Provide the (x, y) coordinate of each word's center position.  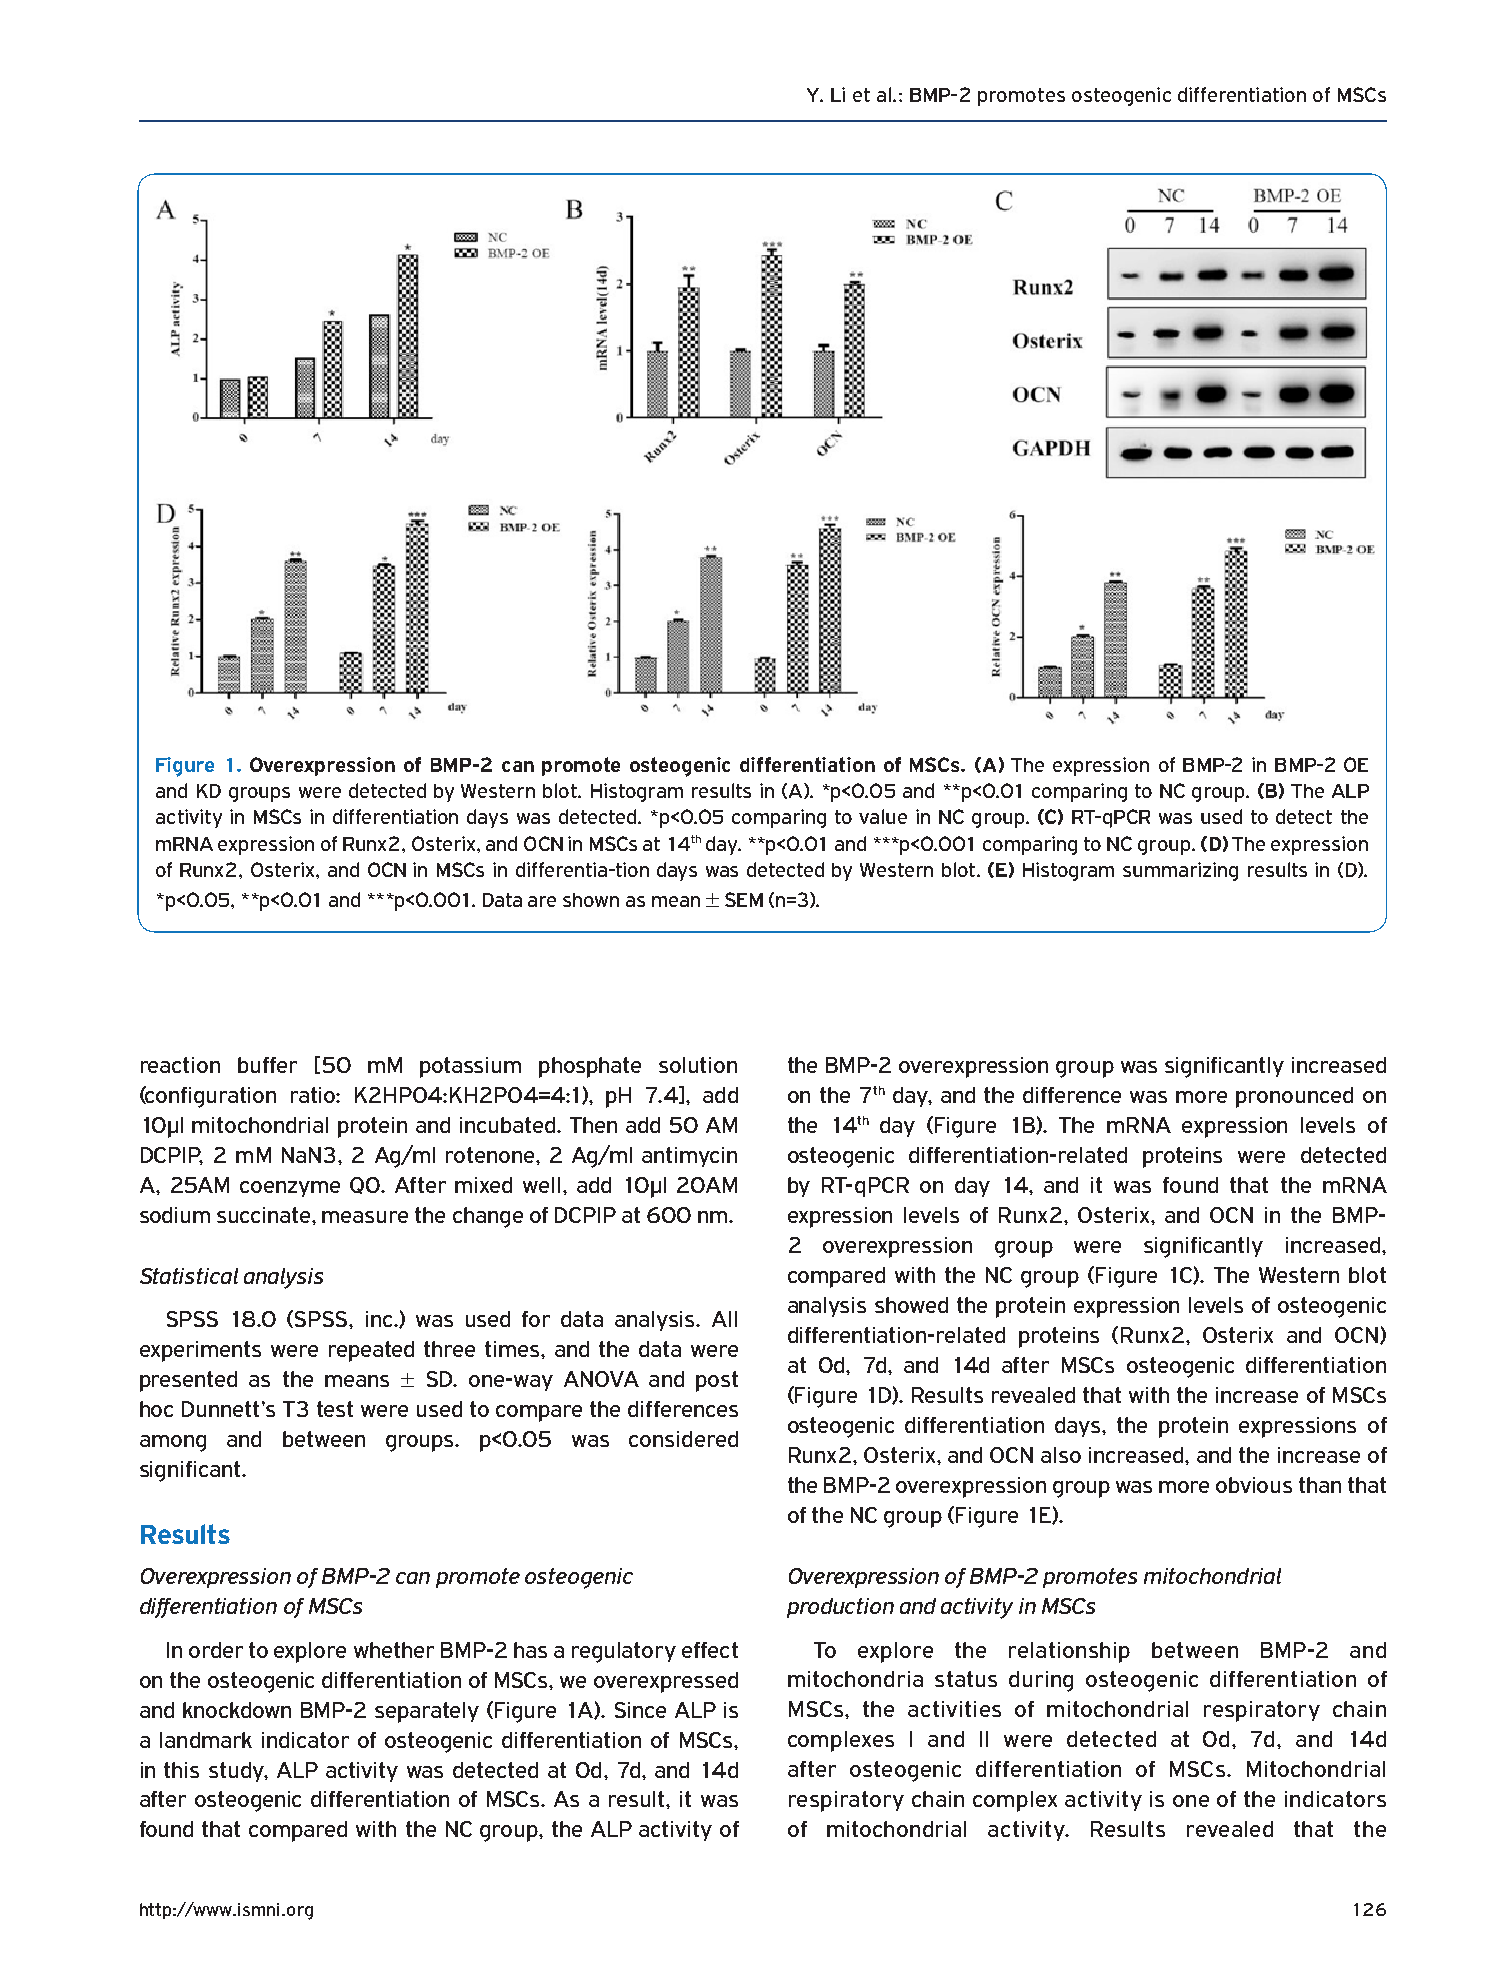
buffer (267, 1065)
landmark (206, 1740)
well (541, 1185)
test (335, 1409)
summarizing (1180, 871)
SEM (744, 899)
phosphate (590, 1067)
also (1061, 1455)
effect (710, 1650)
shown (591, 900)
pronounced (1294, 1097)
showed (911, 1305)
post (717, 1381)
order (216, 1650)
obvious (1254, 1485)
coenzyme (290, 1189)
